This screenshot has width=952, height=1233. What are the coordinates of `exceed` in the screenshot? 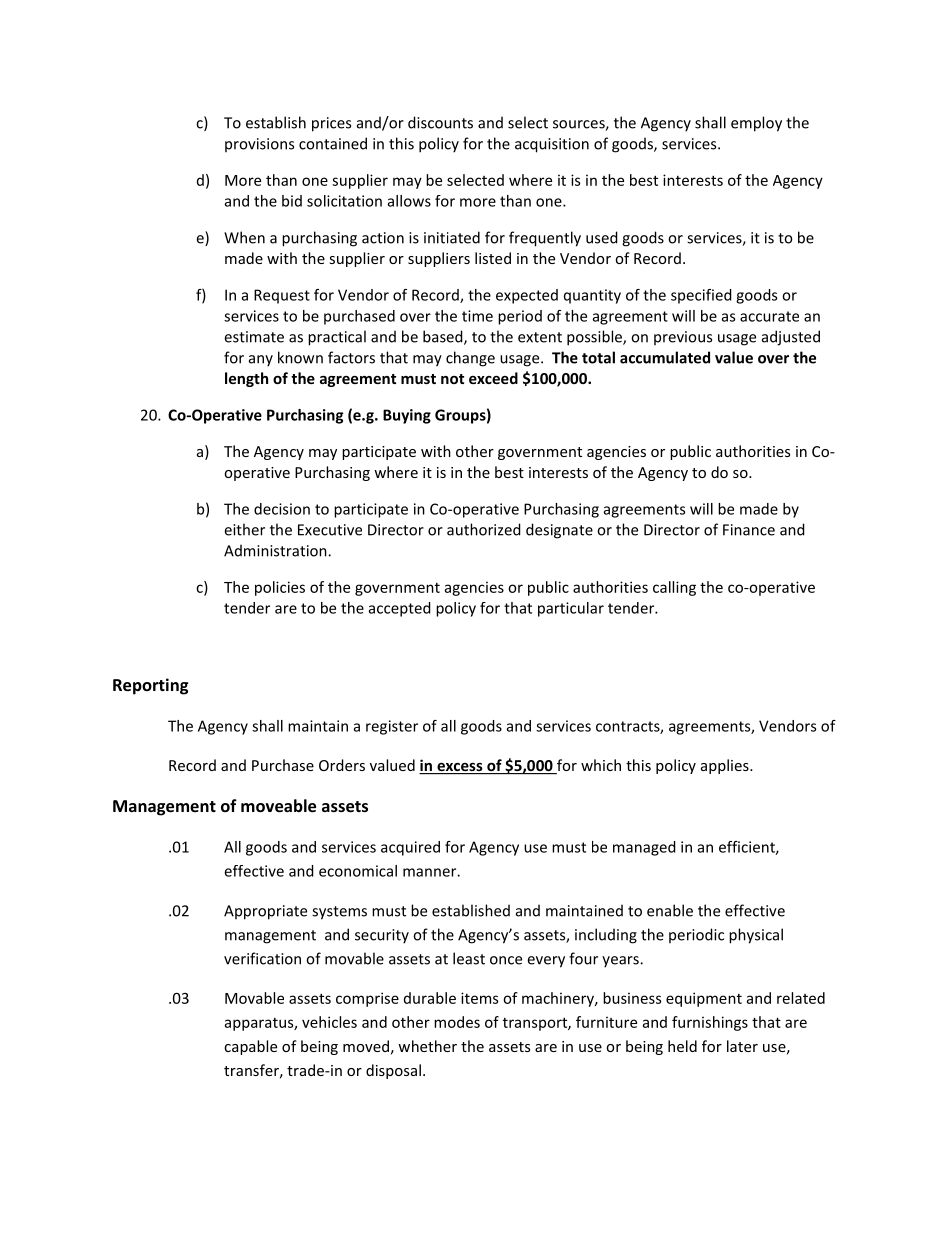 It's located at (493, 378).
